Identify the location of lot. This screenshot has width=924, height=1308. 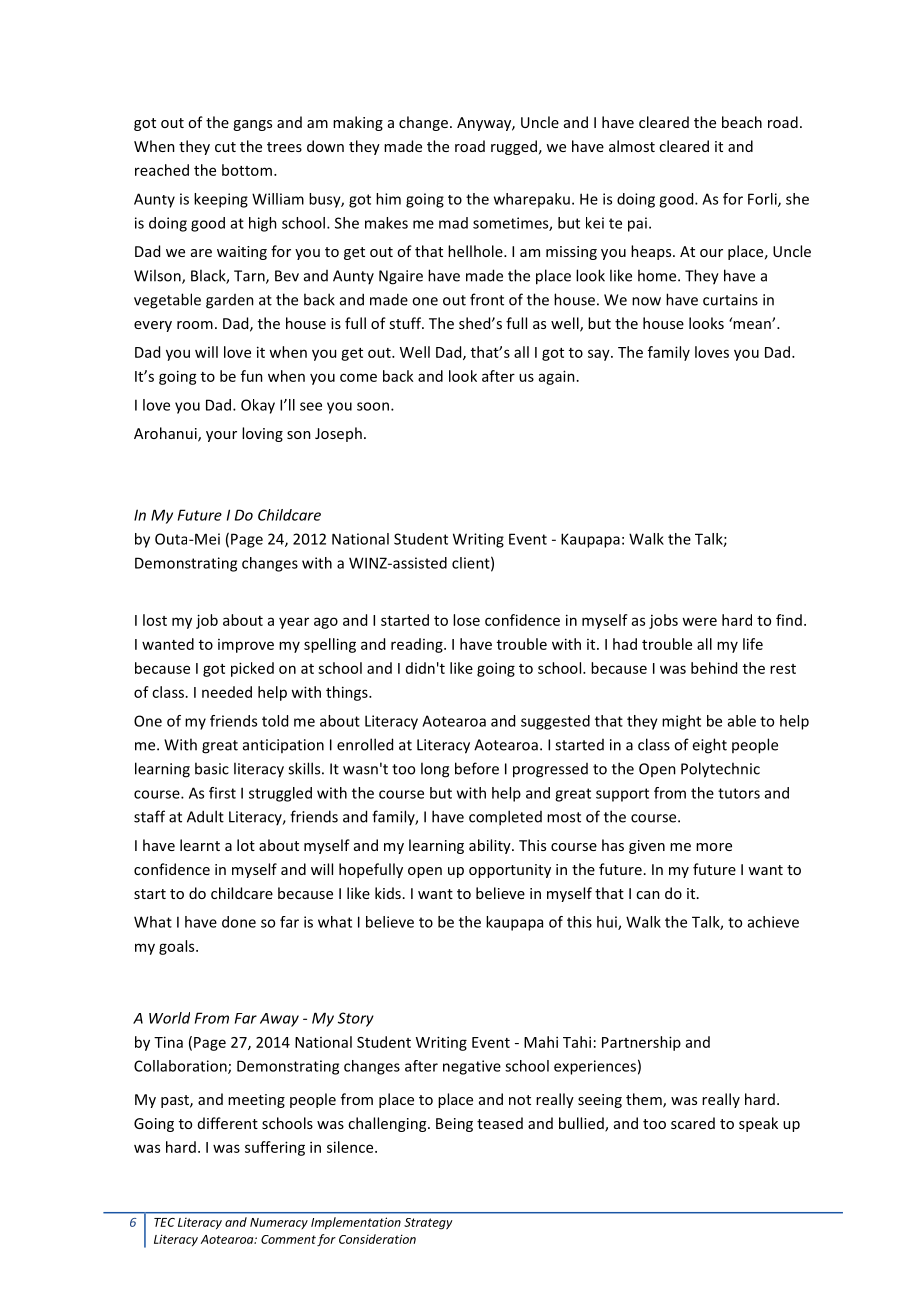
(246, 845).
